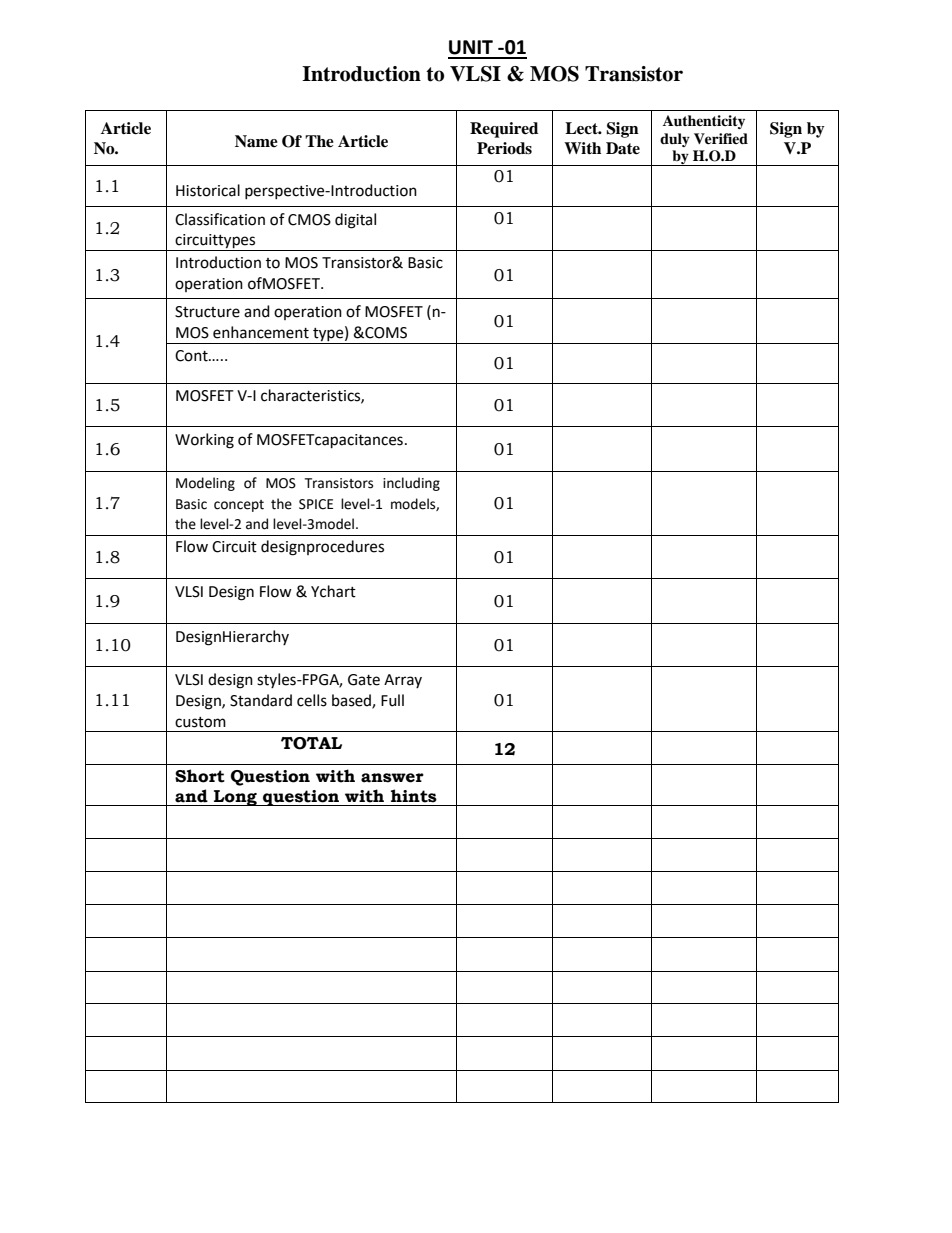 The height and width of the screenshot is (1233, 952). Describe the element at coordinates (192, 356) in the screenshot. I see `Cont` at that location.
